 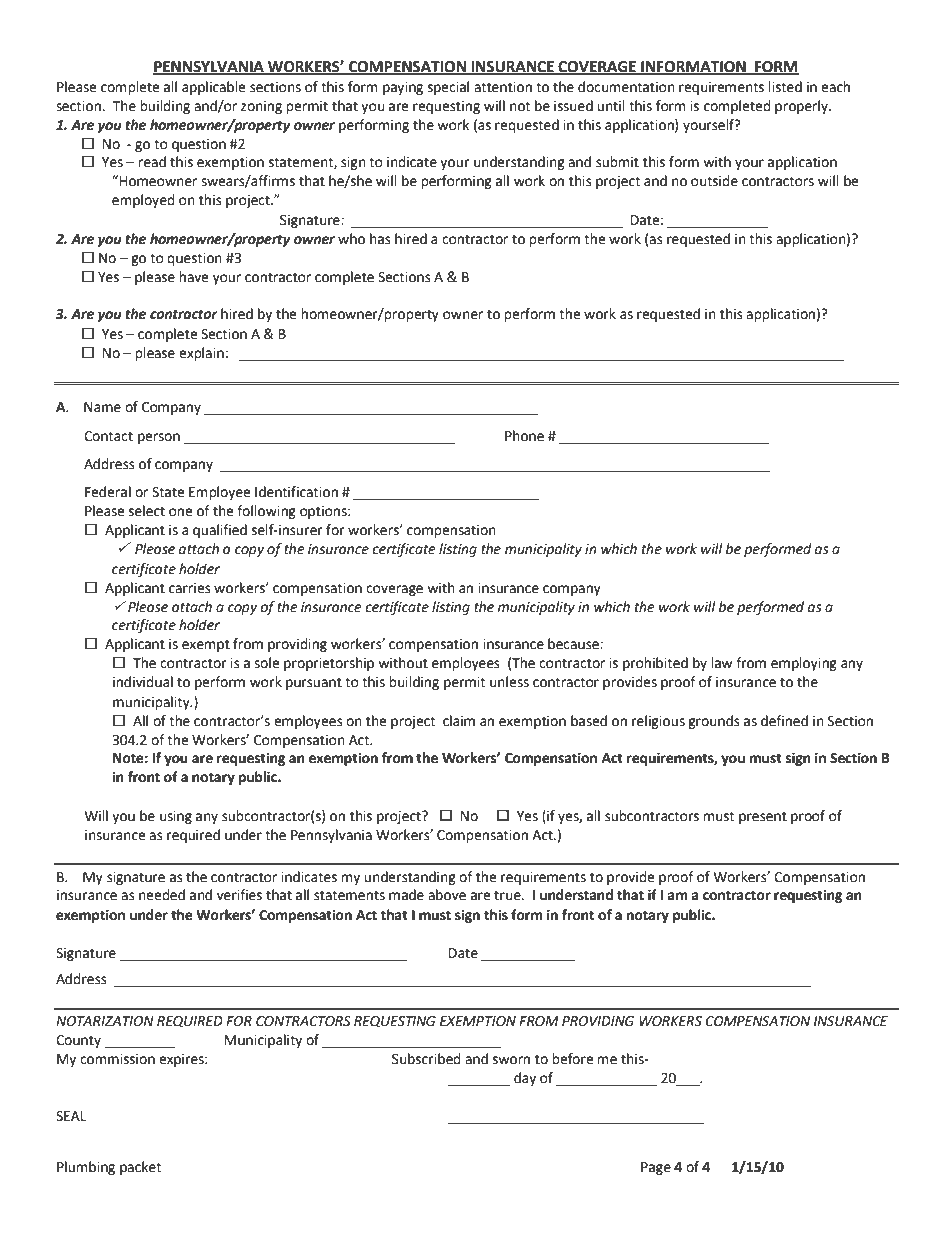 What do you see at coordinates (785, 87) in the screenshot?
I see `listed` at bounding box center [785, 87].
